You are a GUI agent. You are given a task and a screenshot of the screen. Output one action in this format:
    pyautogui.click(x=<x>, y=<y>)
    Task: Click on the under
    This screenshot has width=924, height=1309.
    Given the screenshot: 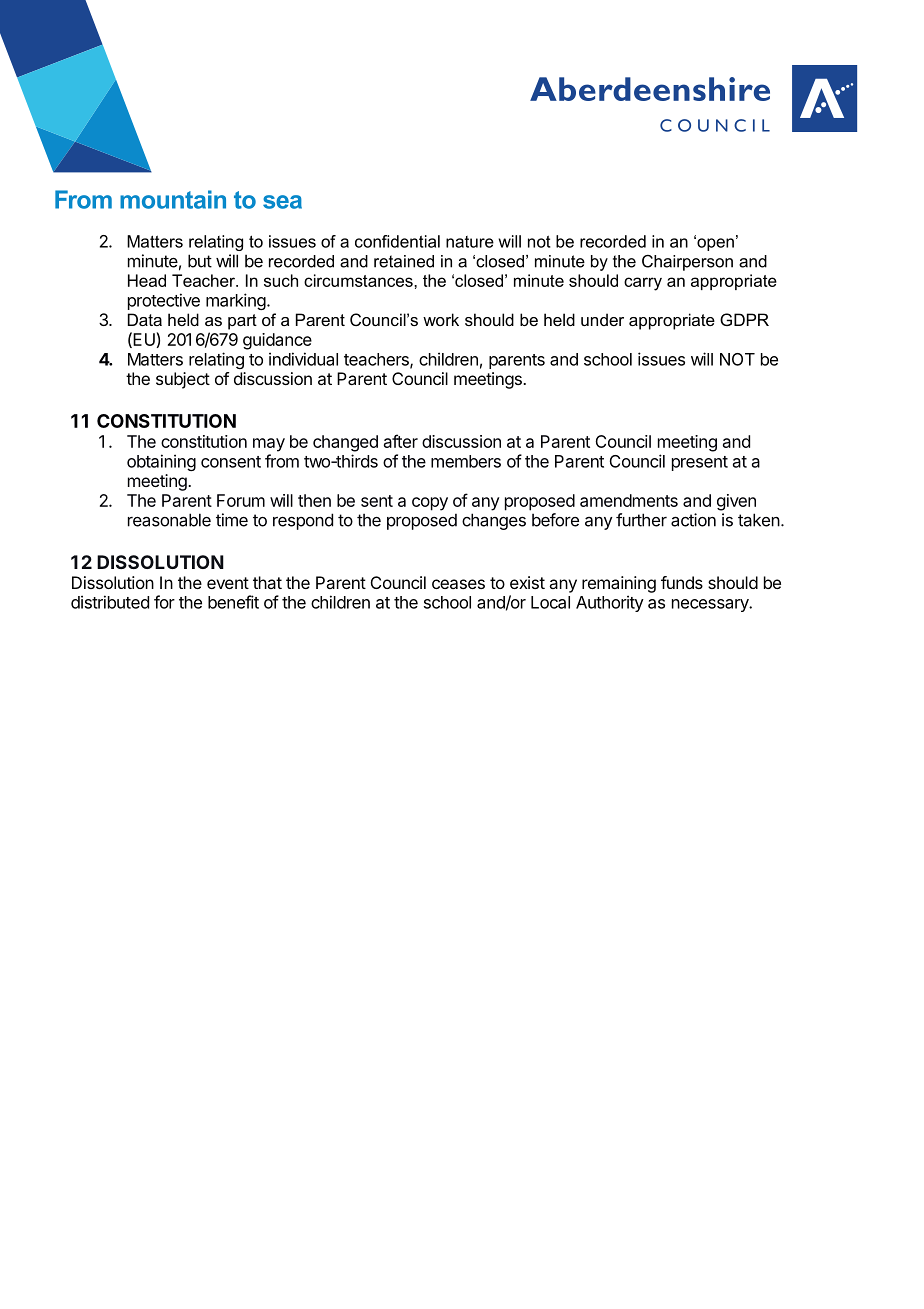 What is the action you would take?
    pyautogui.click(x=602, y=319)
